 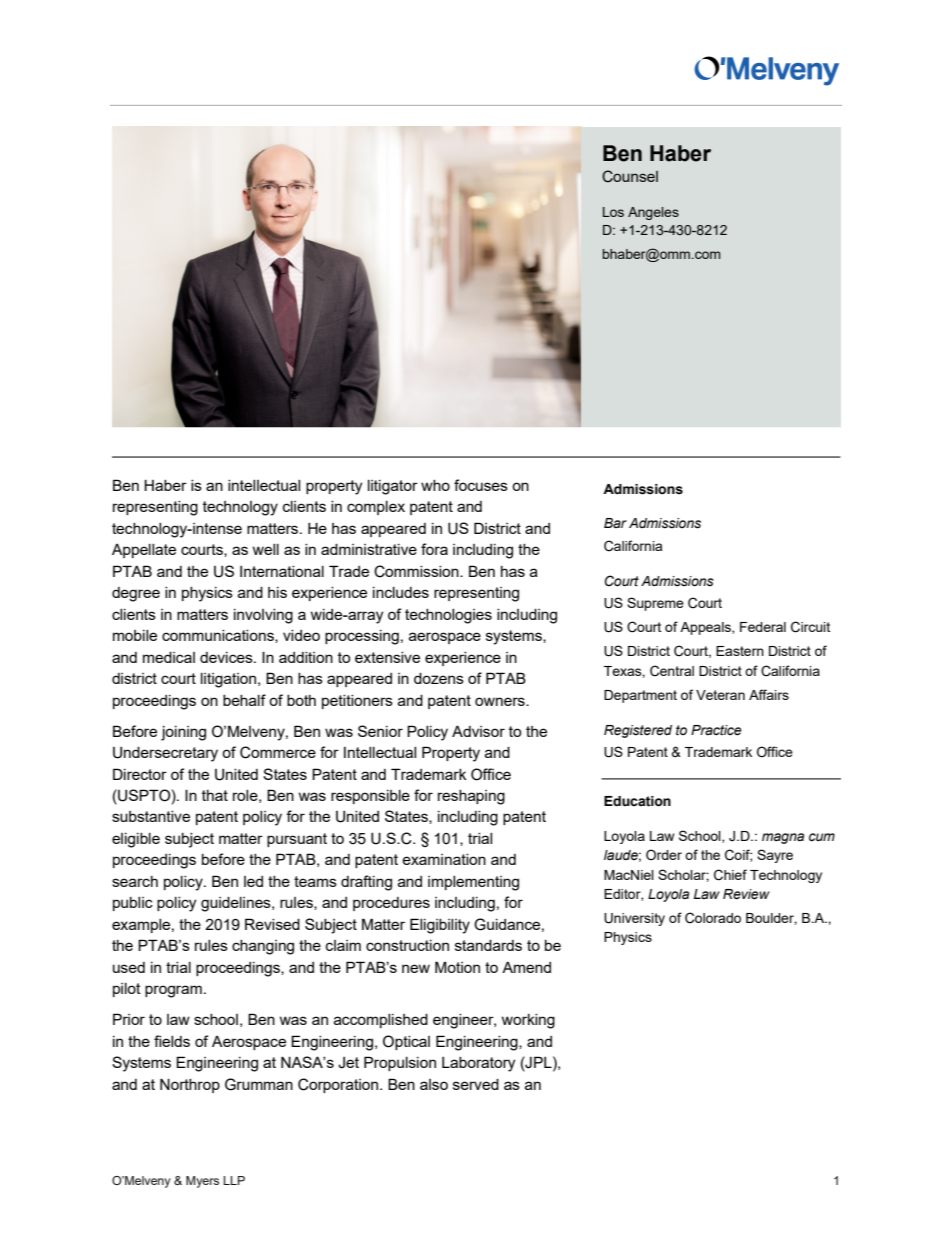 I want to click on Veteran, so click(x=720, y=695).
